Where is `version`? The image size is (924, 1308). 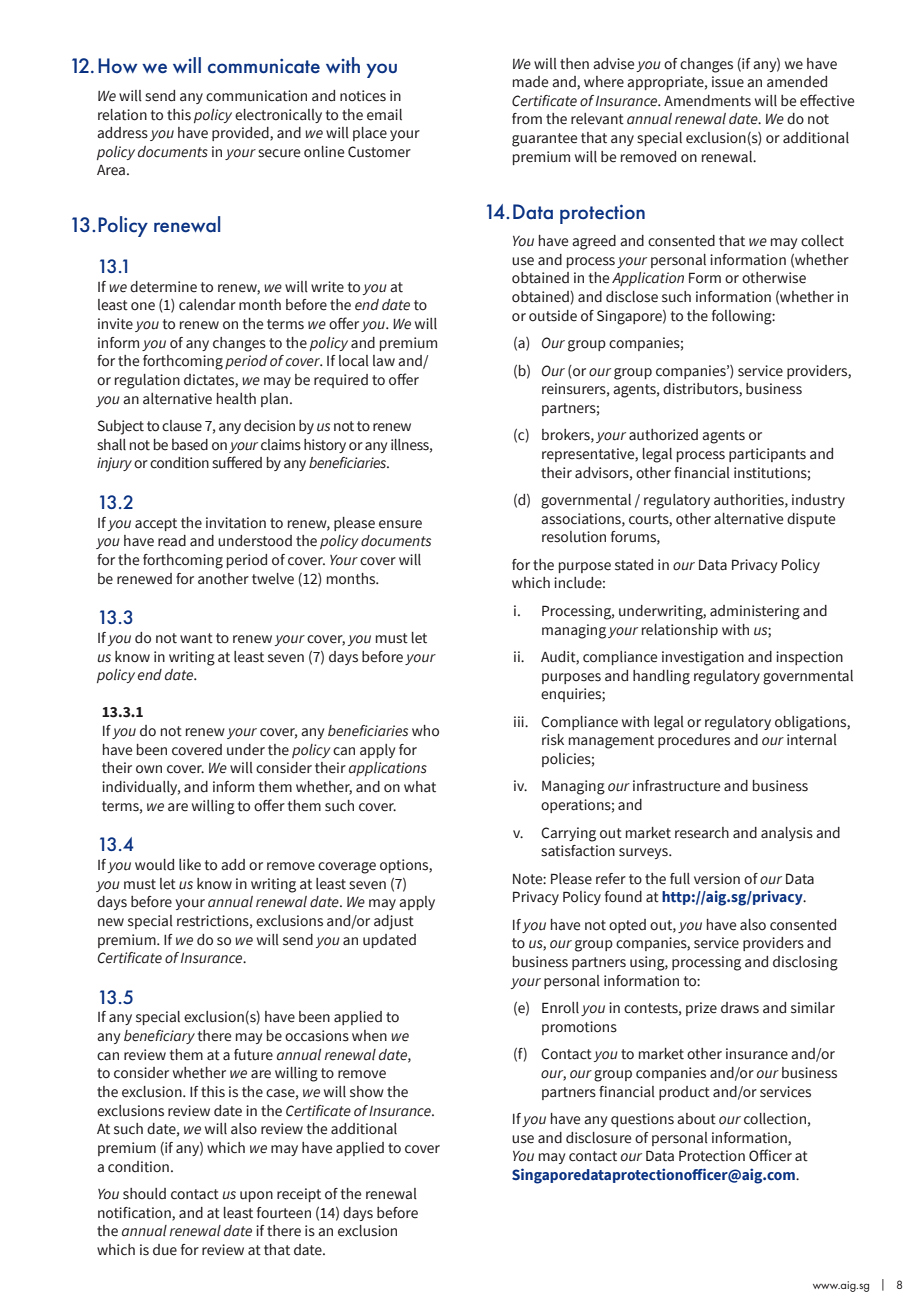
version is located at coordinates (717, 879).
